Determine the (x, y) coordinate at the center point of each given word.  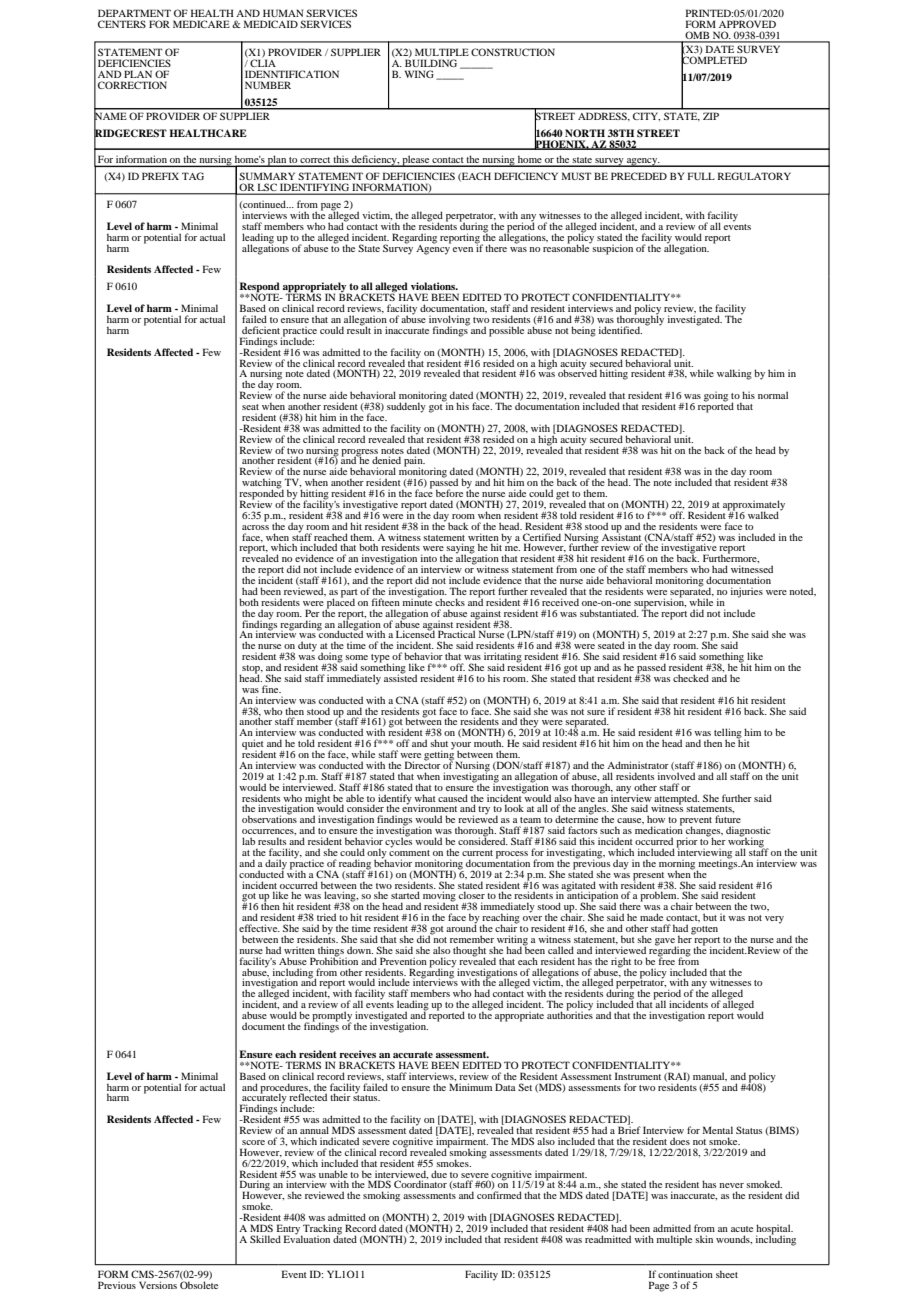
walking (734, 374)
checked (691, 678)
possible (506, 331)
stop (251, 670)
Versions (158, 1285)
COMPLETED (714, 60)
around (461, 927)
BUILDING (431, 62)
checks (450, 602)
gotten (704, 930)
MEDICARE (201, 24)
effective (259, 928)
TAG (193, 176)
